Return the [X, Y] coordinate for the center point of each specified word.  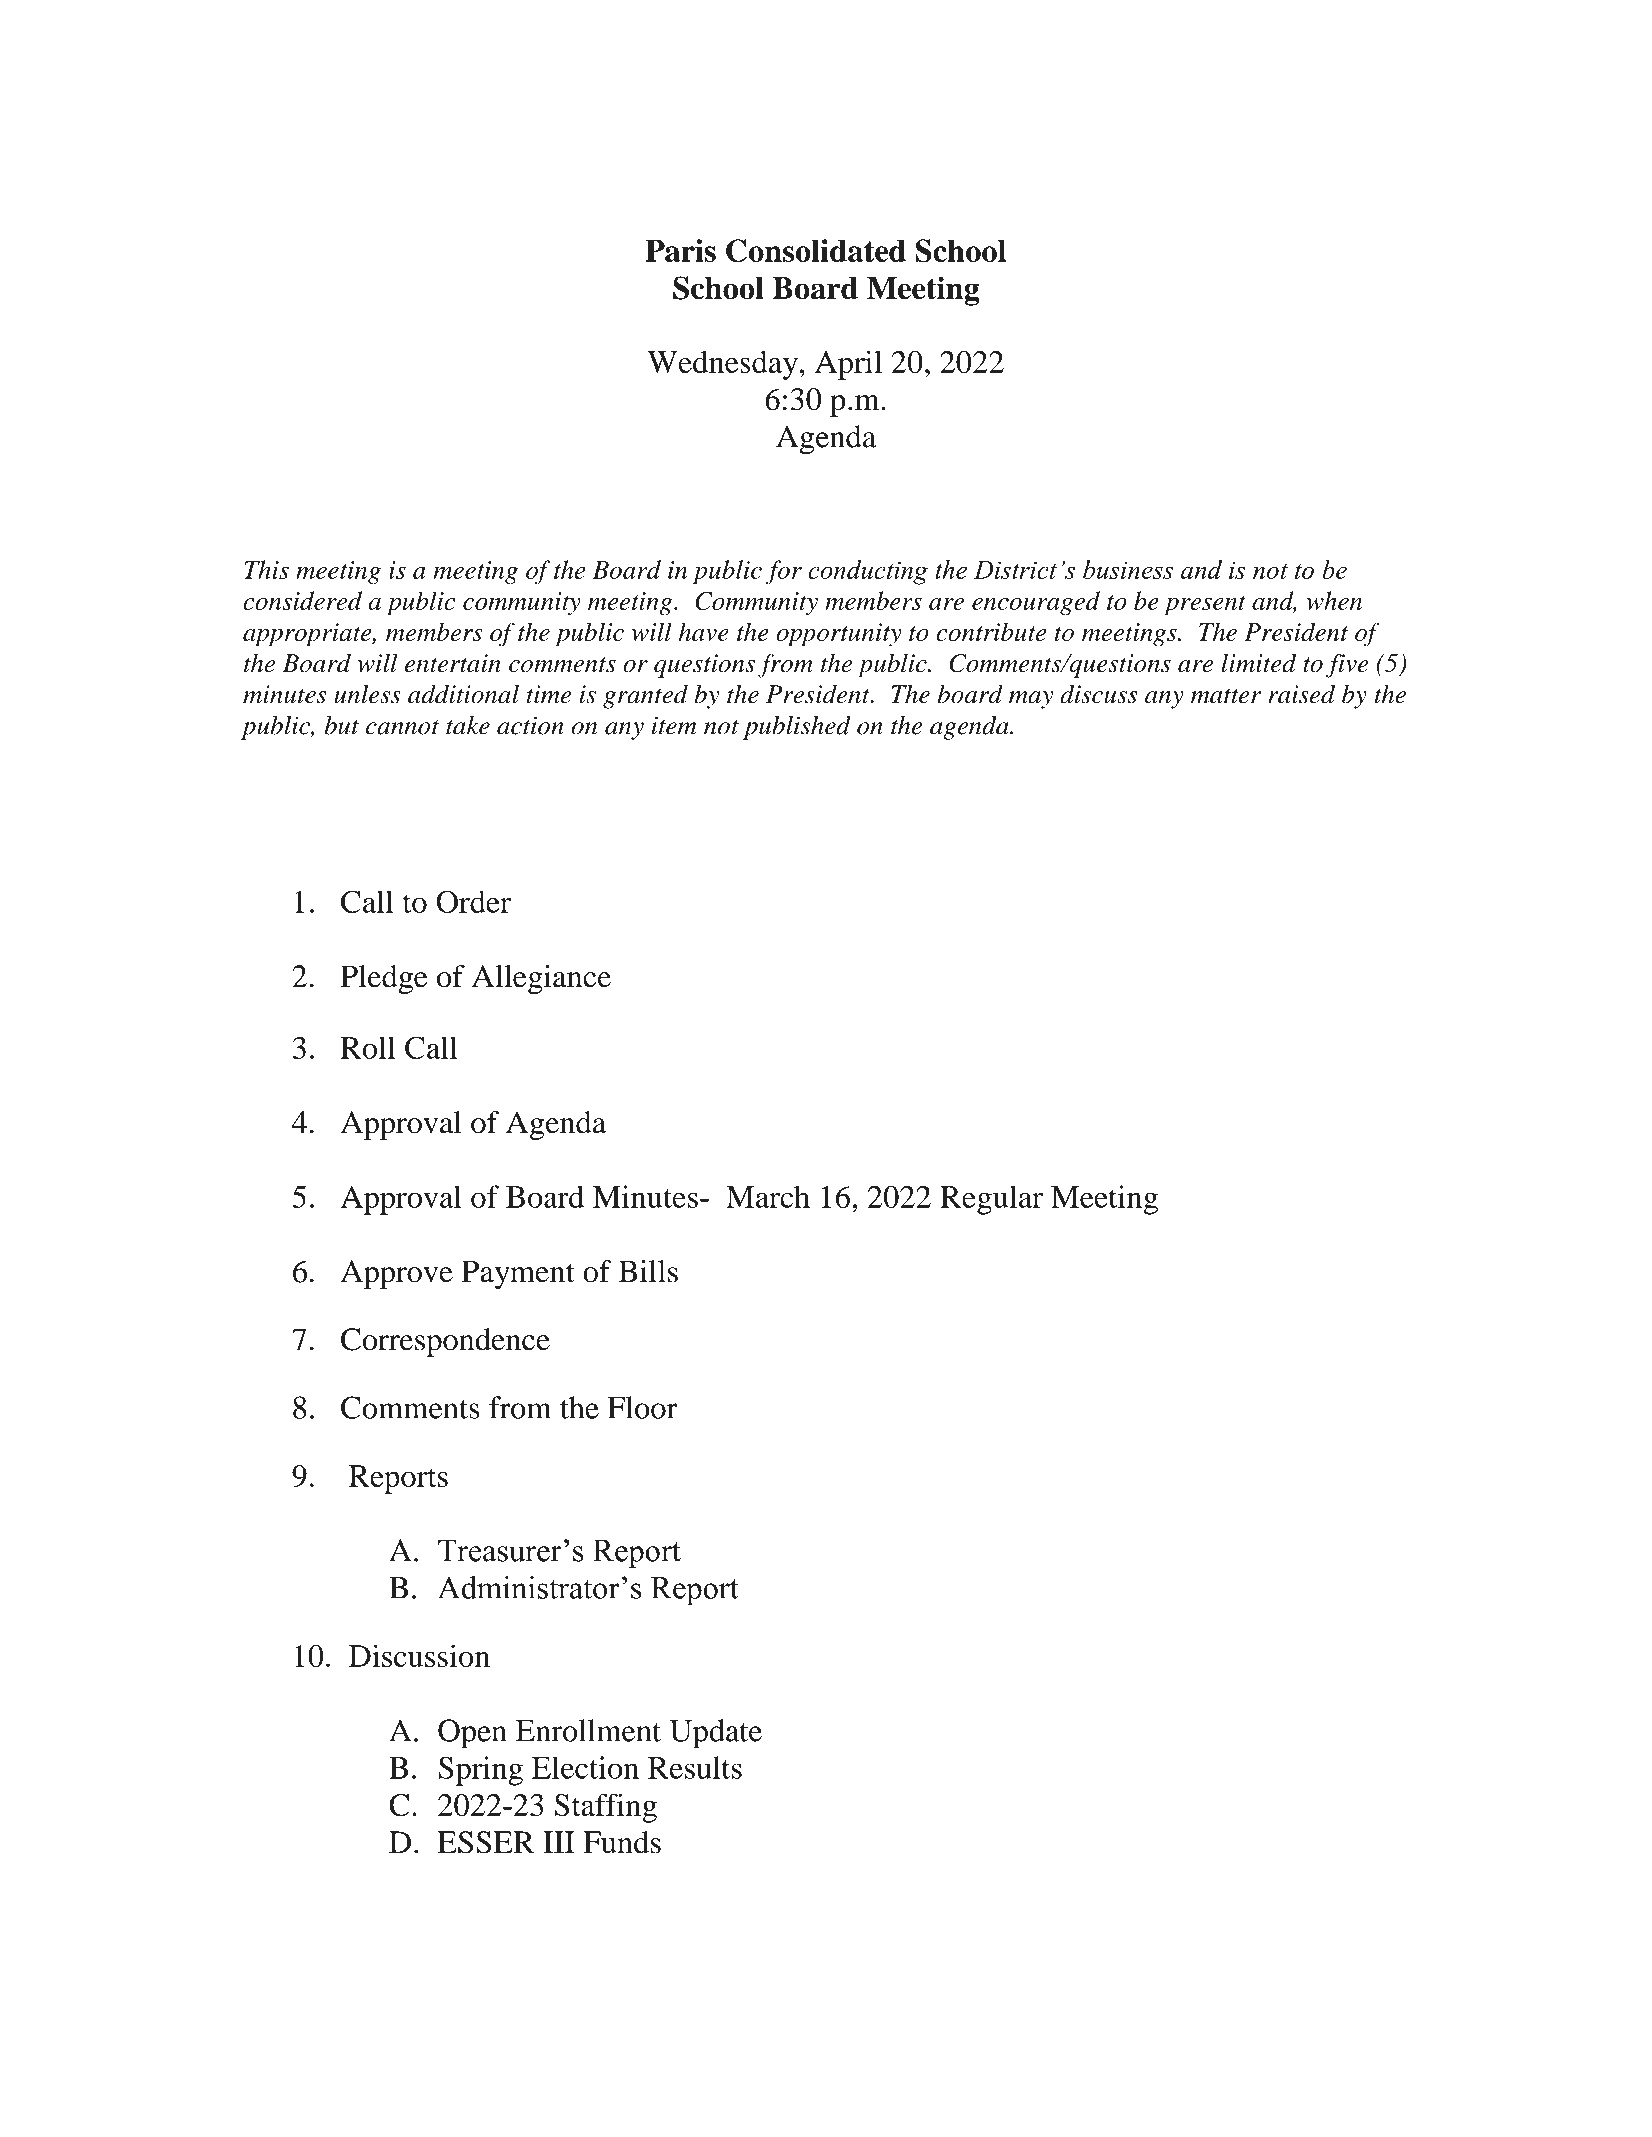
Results [695, 1767]
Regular [991, 1200]
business [1128, 569]
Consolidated [816, 251]
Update [716, 1734]
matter [1226, 696]
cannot [402, 727]
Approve [396, 1274]
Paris [680, 250]
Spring [480, 1771]
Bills [648, 1271]
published [797, 728]
